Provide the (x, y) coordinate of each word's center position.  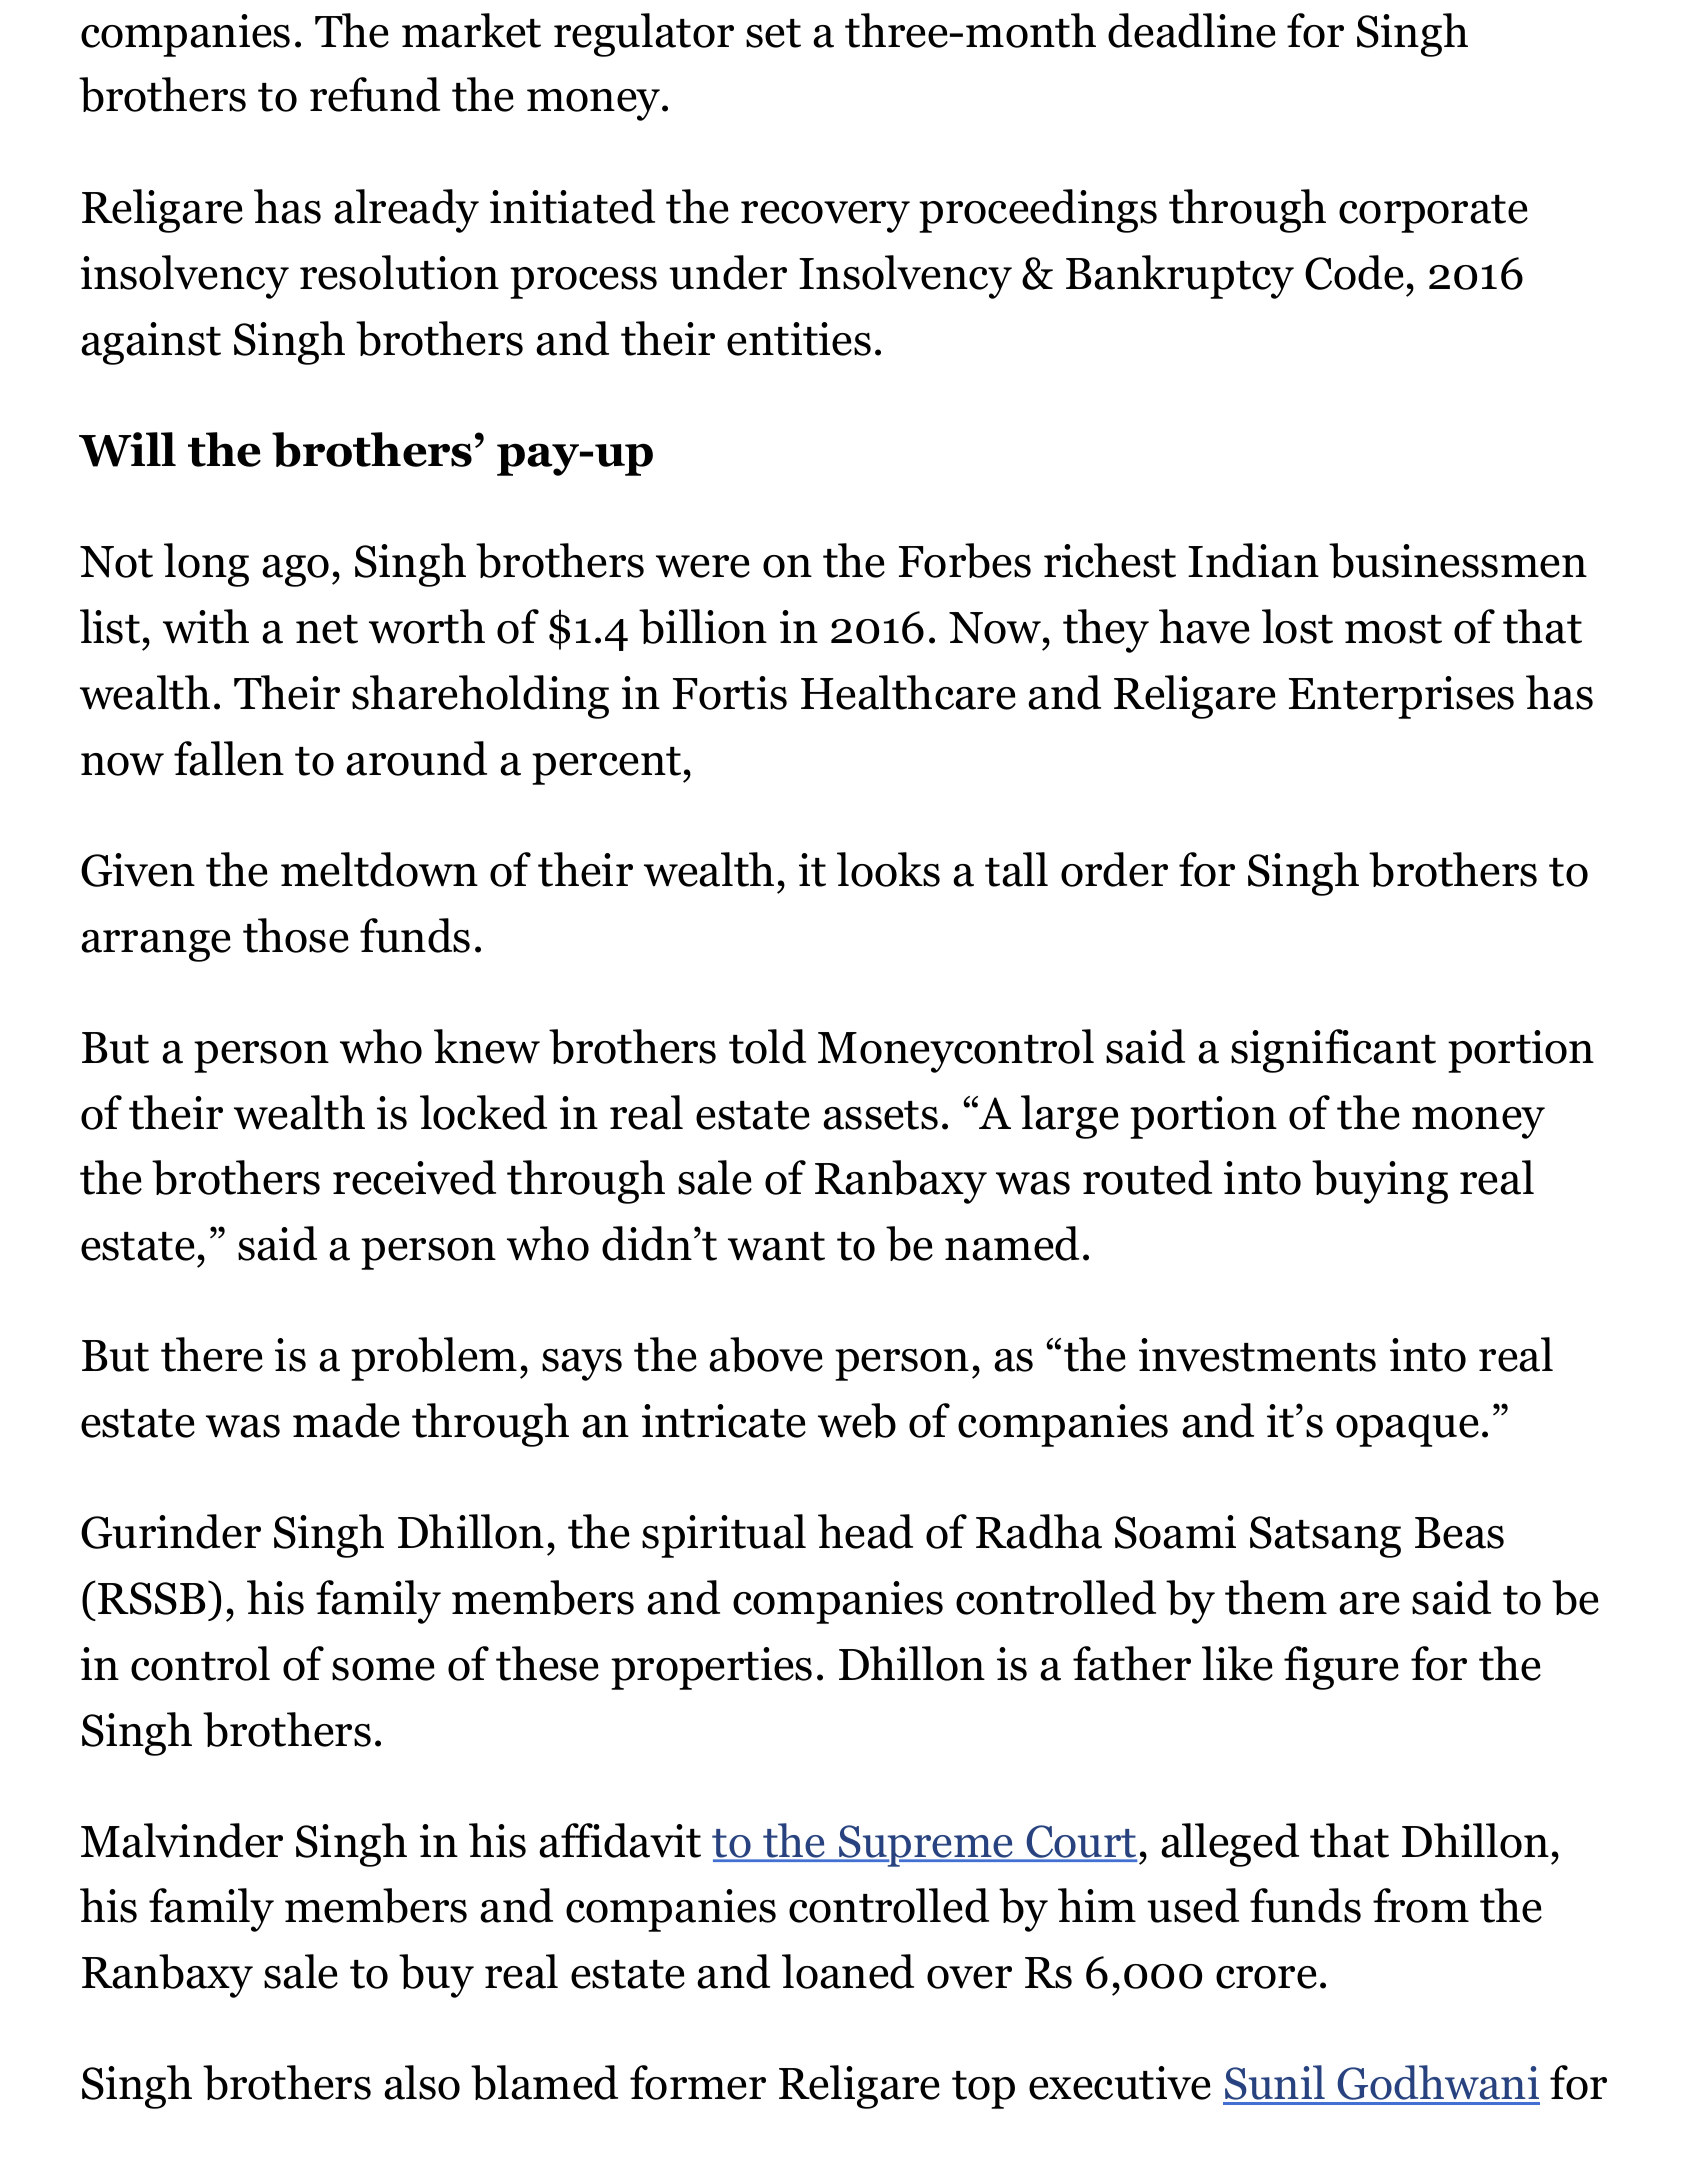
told (767, 1046)
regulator (644, 35)
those (296, 935)
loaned (848, 1971)
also (422, 2082)
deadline (1192, 30)
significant (1333, 1051)
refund (375, 94)
